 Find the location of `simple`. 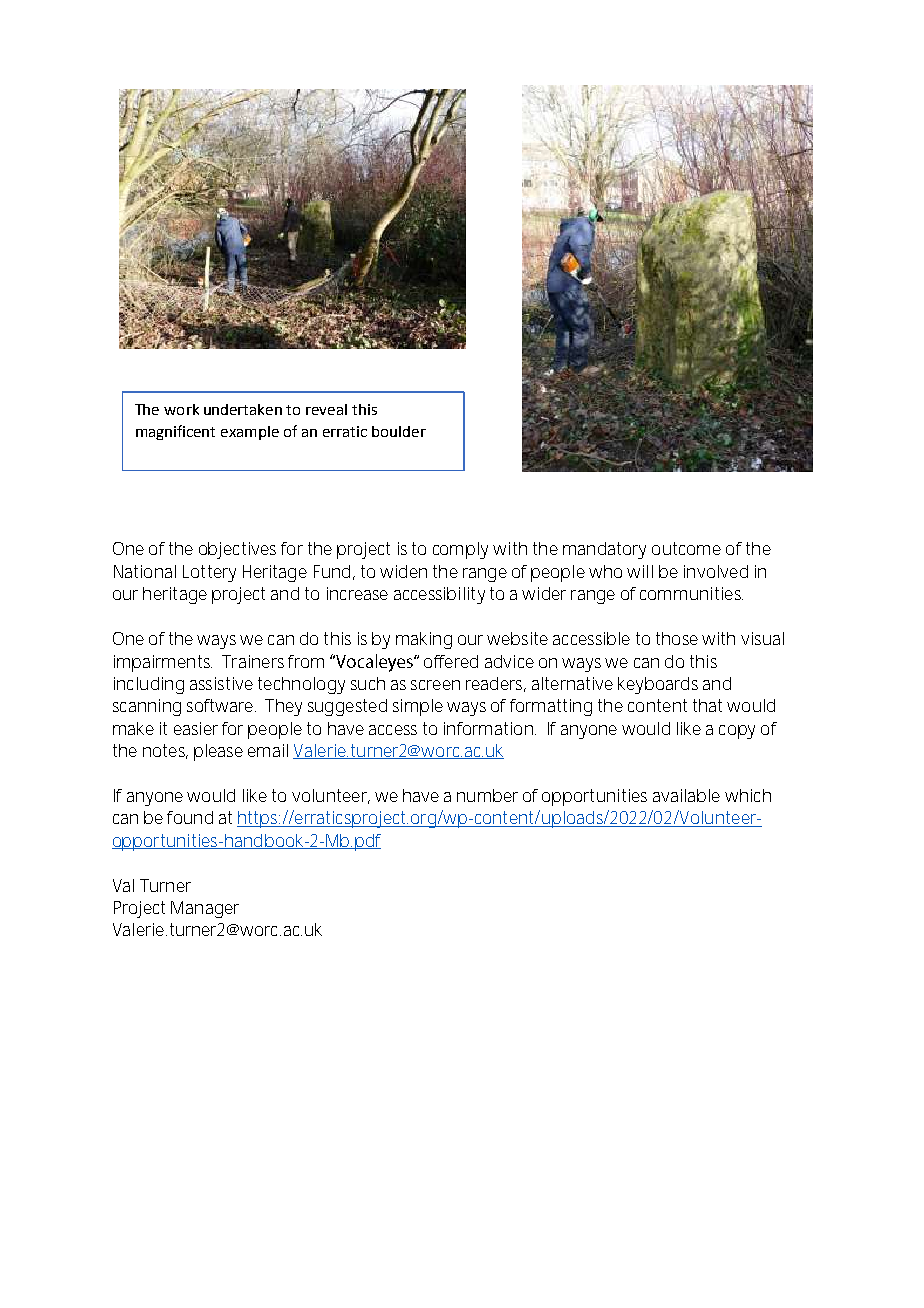

simple is located at coordinates (418, 707).
